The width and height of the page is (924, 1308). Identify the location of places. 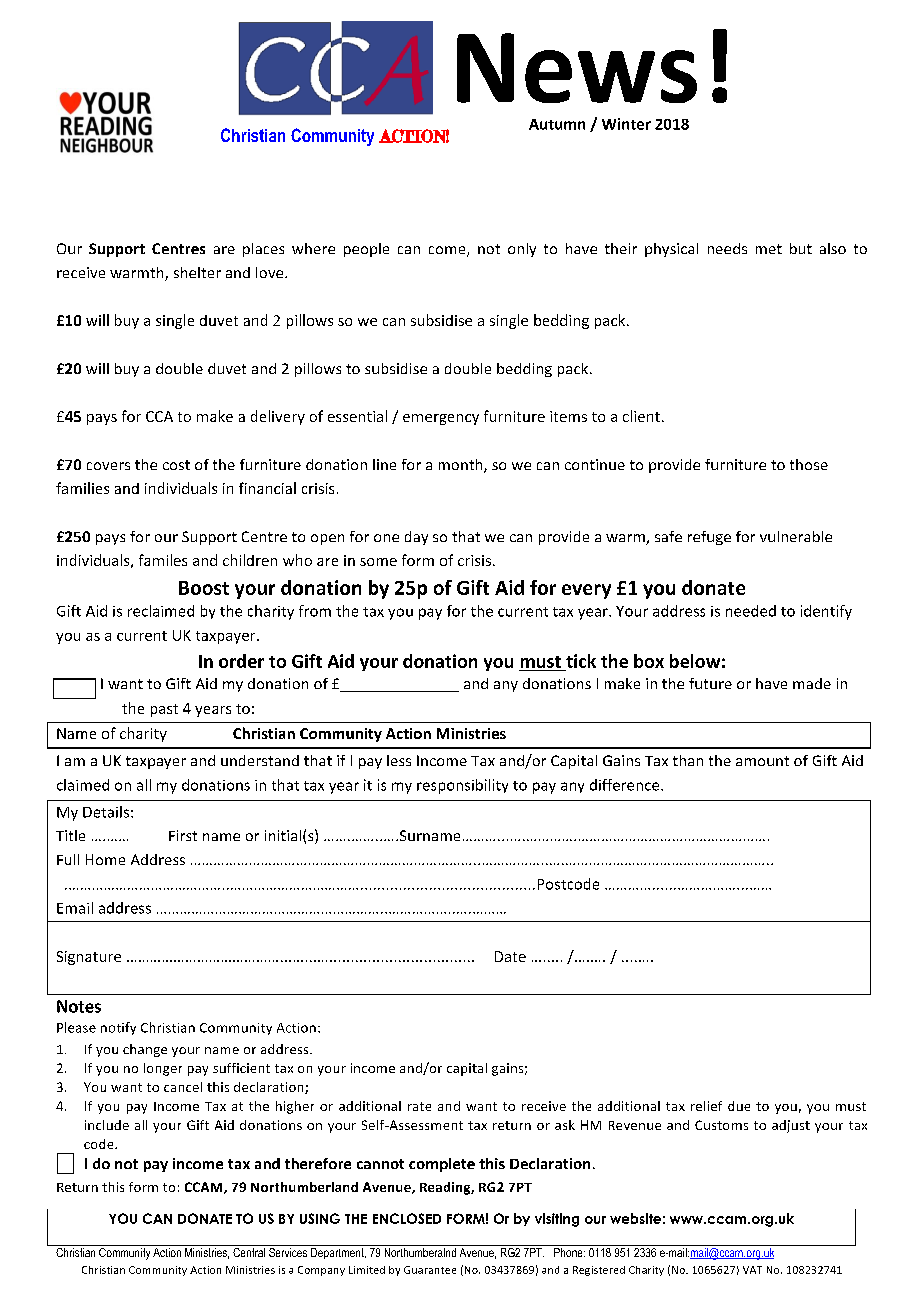
(263, 250).
